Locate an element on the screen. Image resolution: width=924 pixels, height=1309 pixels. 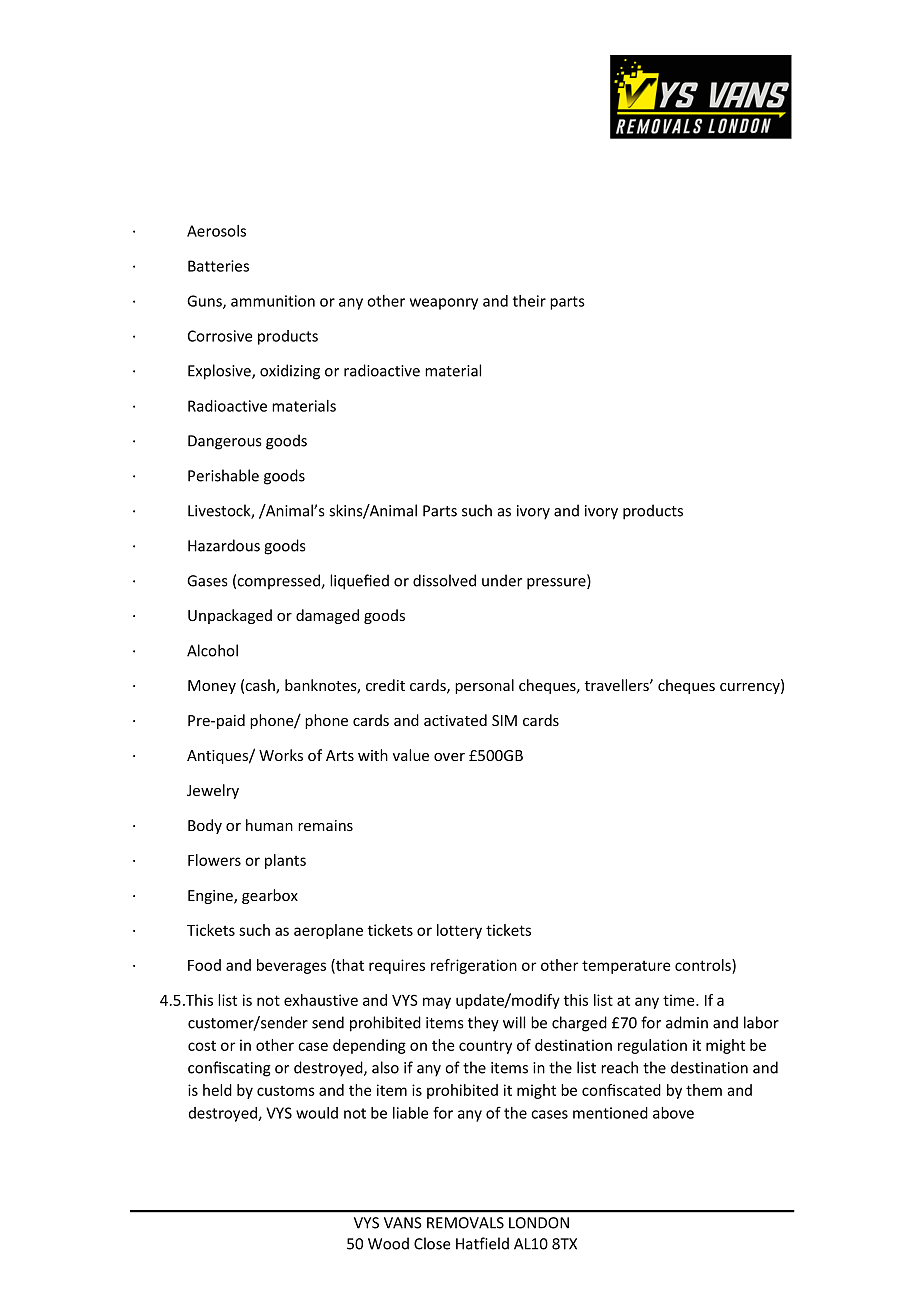
their is located at coordinates (529, 301).
